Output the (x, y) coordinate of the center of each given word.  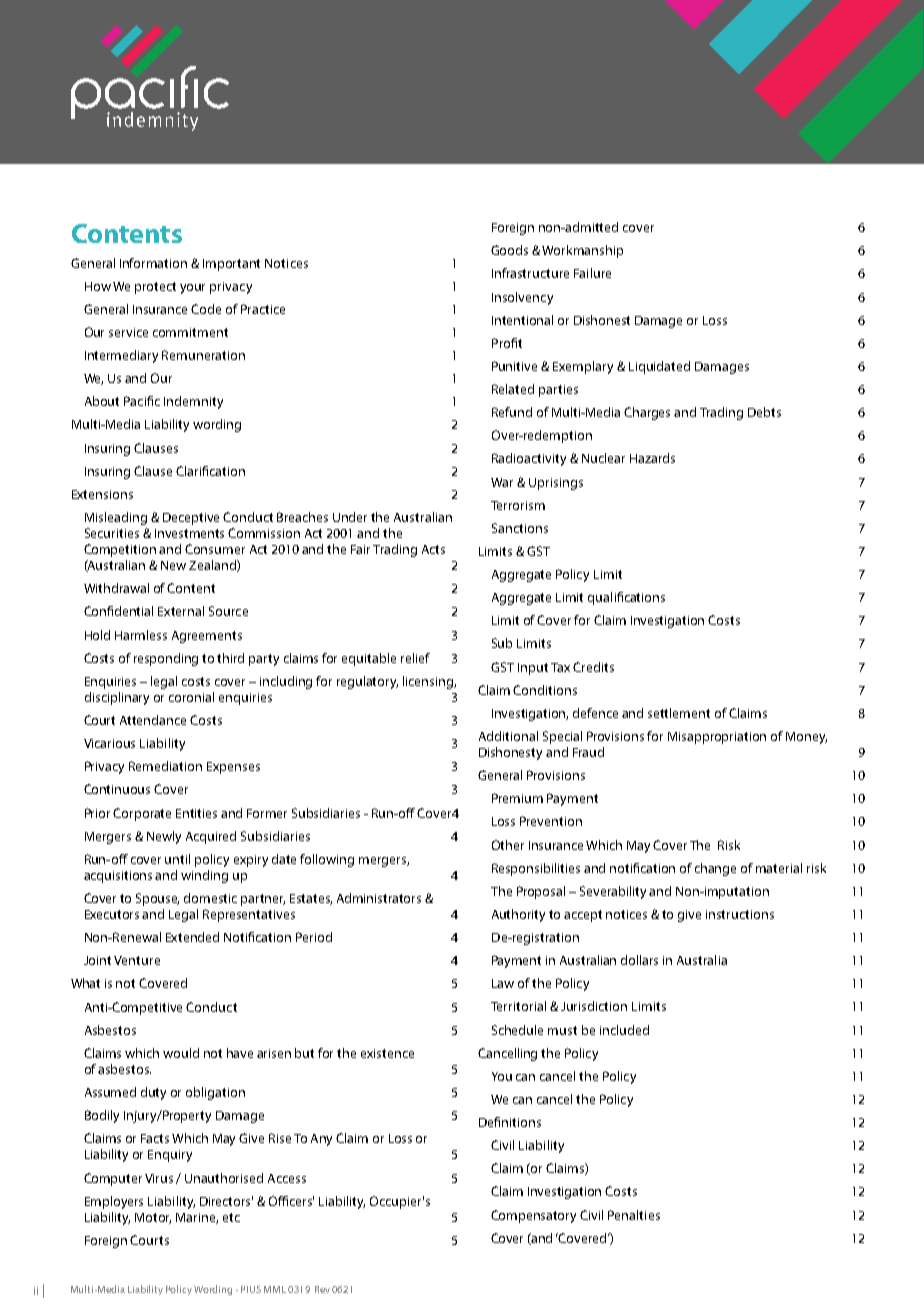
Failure (592, 273)
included (624, 1030)
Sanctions (520, 528)
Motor (153, 1218)
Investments (189, 533)
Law (503, 983)
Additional (508, 736)
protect (155, 288)
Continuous (117, 789)
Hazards (652, 458)
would (181, 1053)
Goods (509, 250)
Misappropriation (717, 738)
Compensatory (533, 1216)
